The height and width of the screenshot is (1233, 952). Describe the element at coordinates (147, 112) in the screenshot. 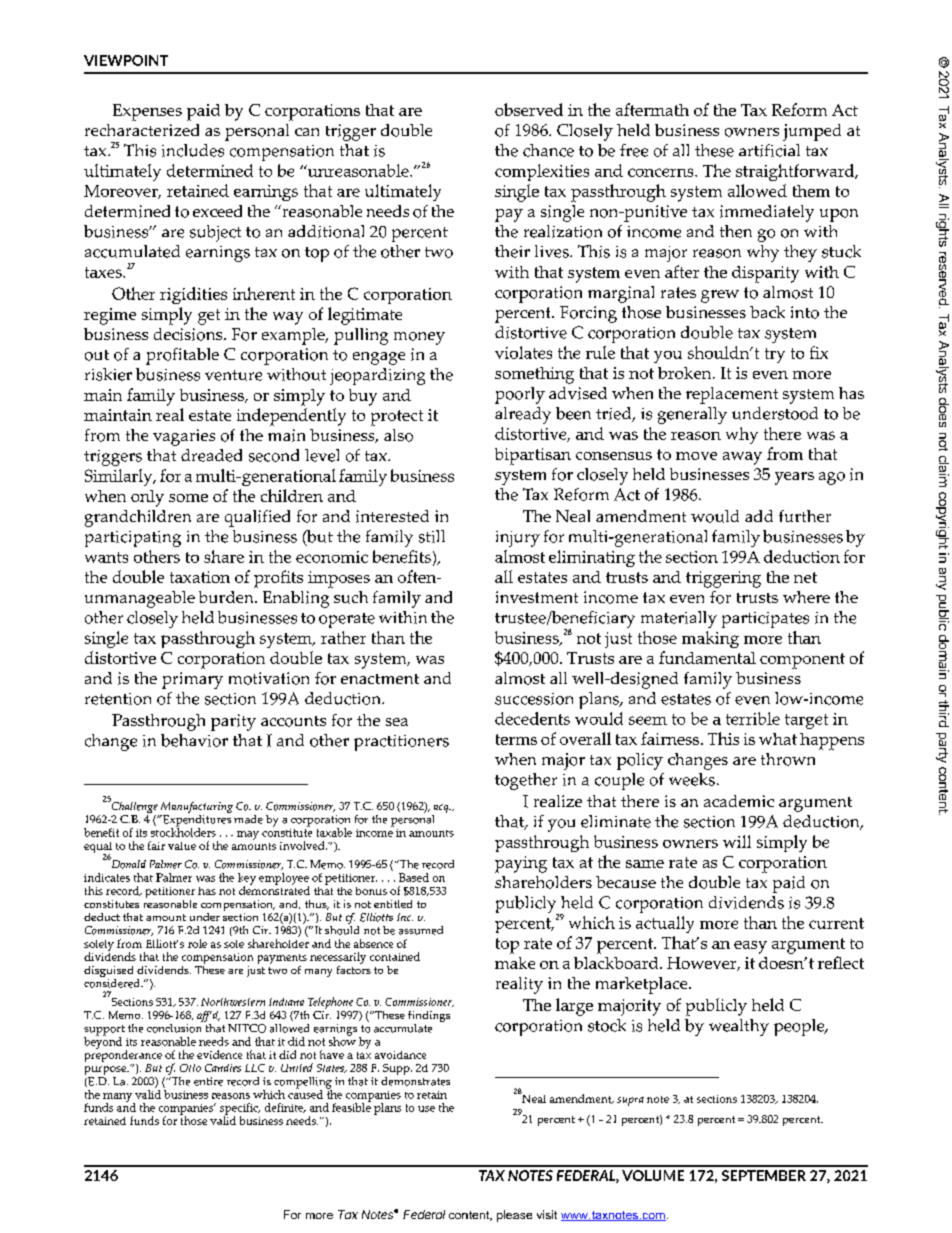

I see `Expenses` at that location.
